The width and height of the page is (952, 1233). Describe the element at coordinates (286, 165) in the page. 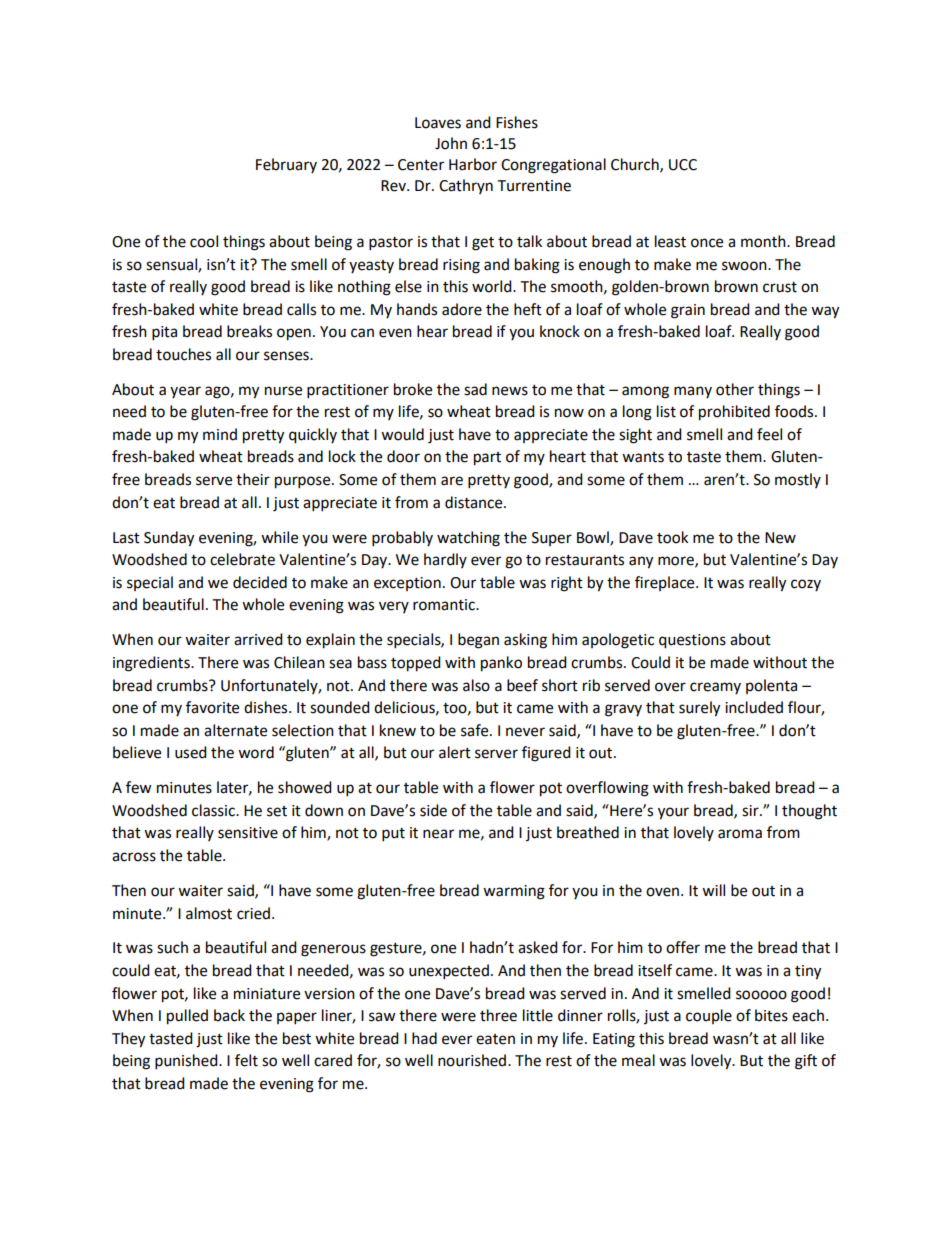

I see `February` at that location.
